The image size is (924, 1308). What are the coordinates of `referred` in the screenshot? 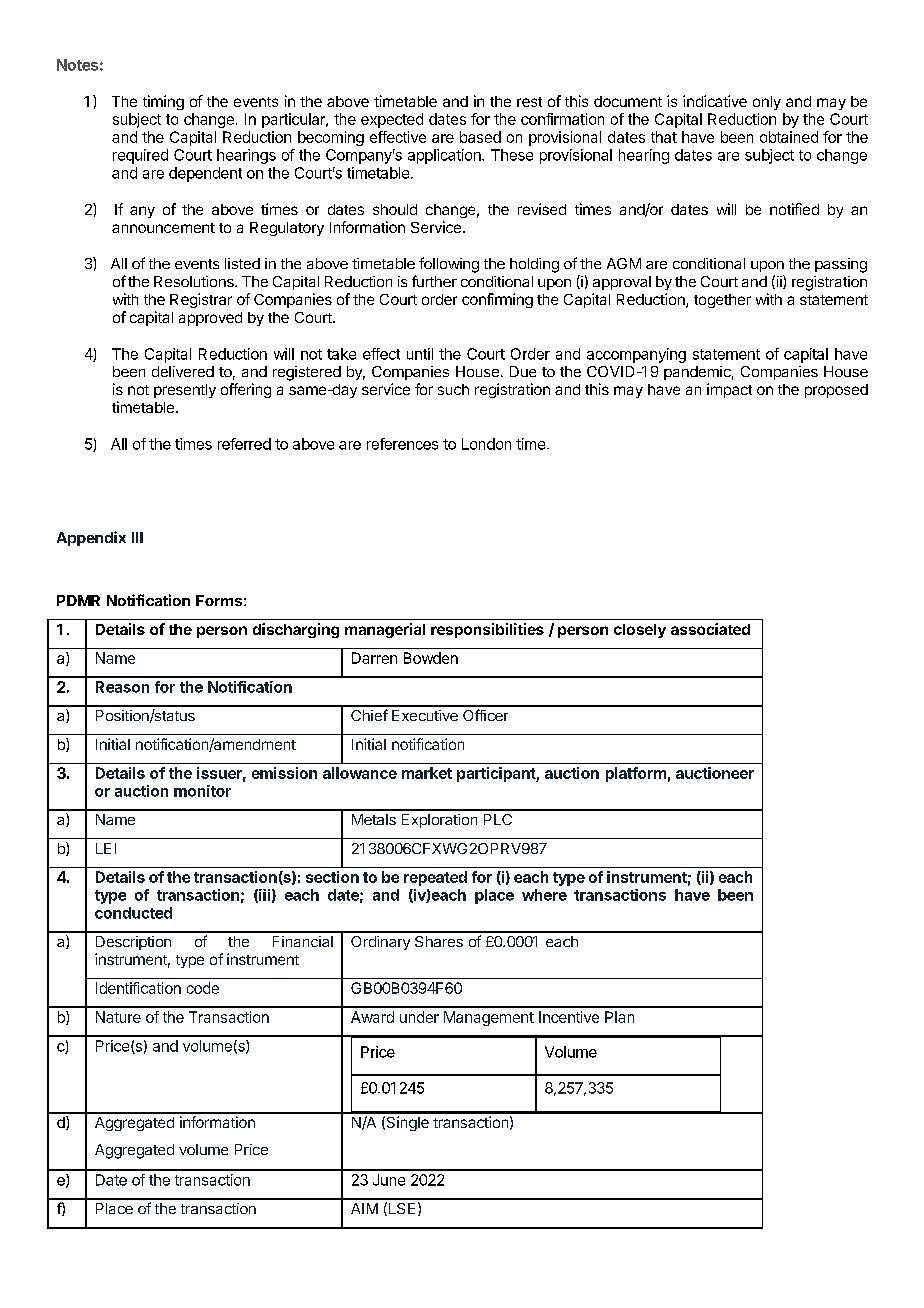 It's located at (244, 444).
